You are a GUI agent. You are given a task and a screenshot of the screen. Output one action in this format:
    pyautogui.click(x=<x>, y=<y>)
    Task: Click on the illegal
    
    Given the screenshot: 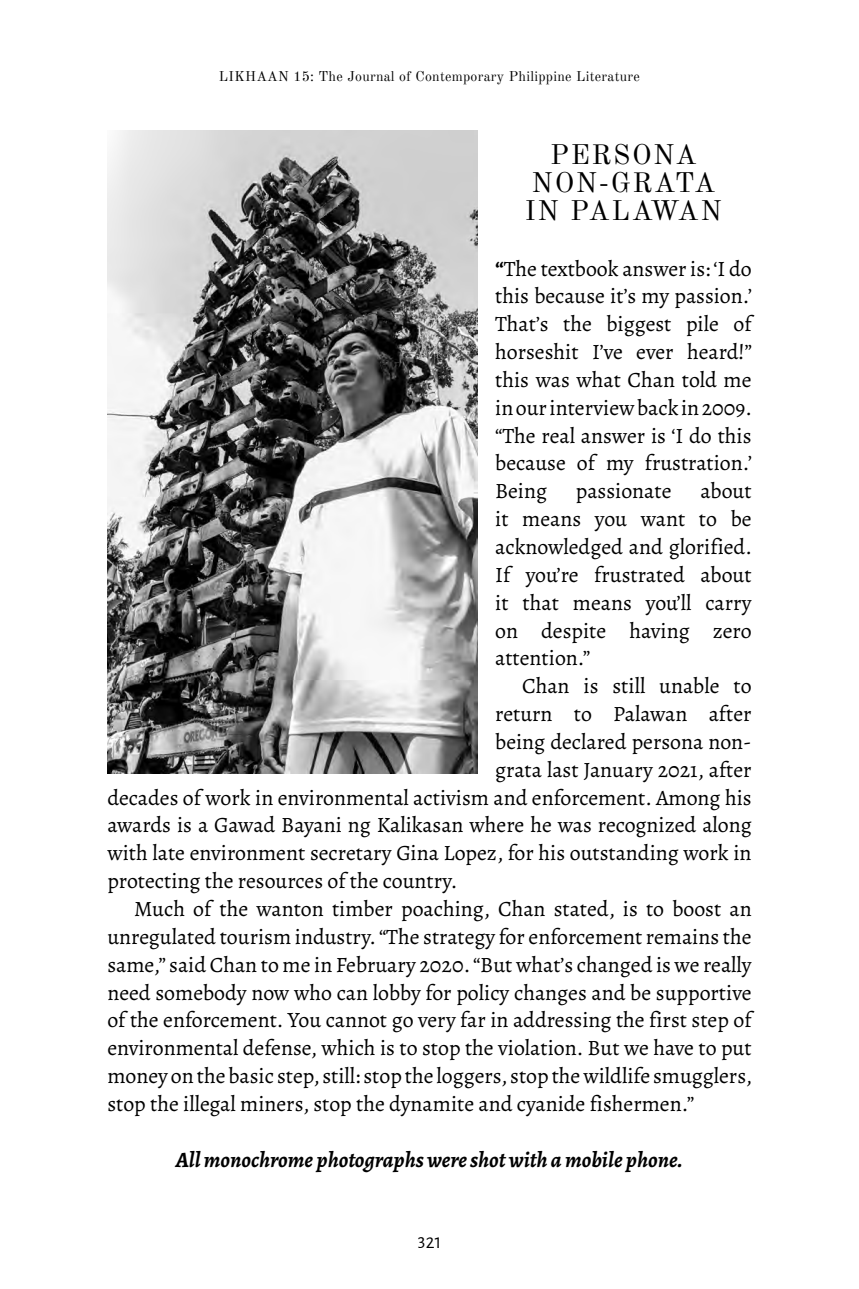 What is the action you would take?
    pyautogui.click(x=210, y=1106)
